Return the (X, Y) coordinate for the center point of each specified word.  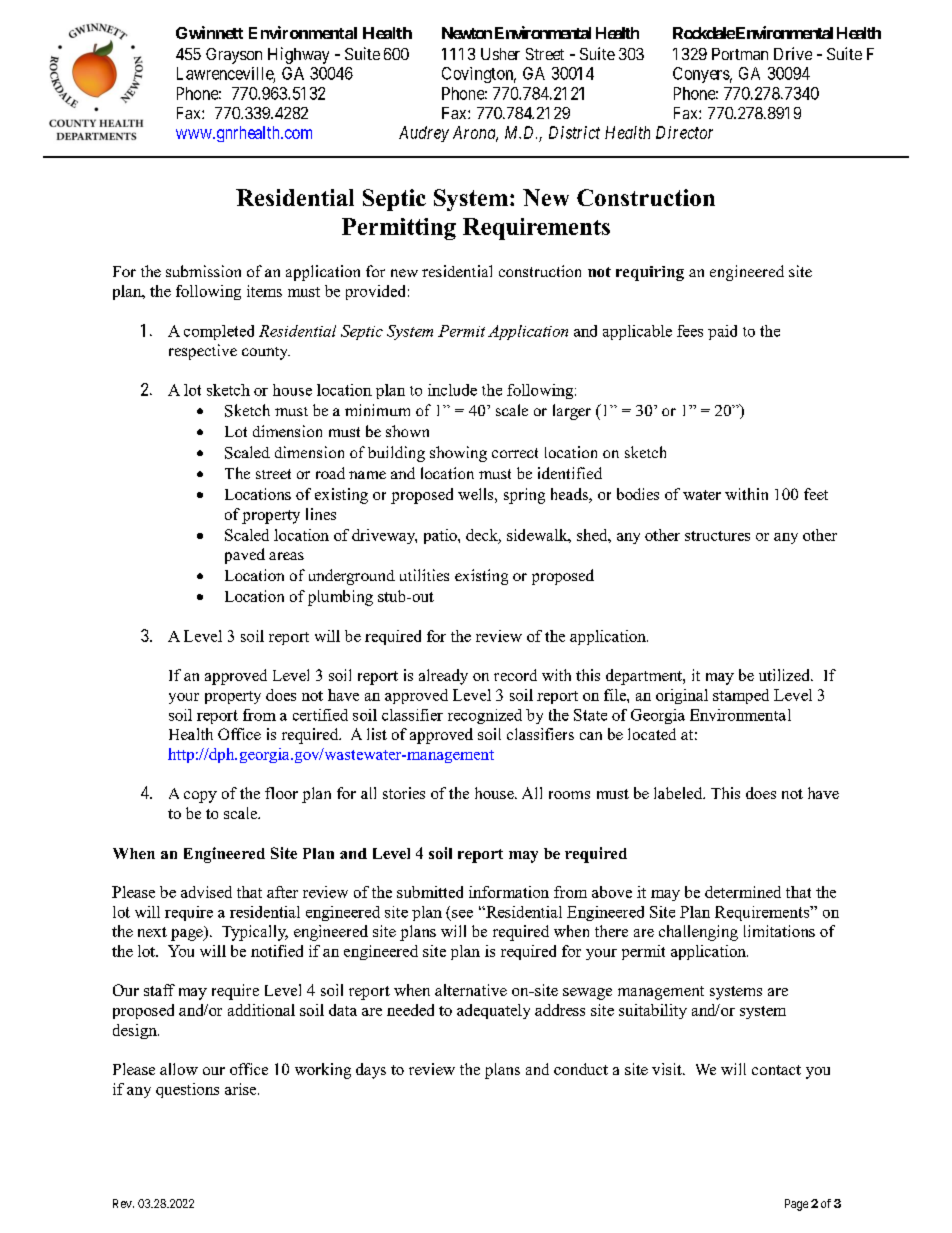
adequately (493, 1011)
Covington (479, 75)
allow (179, 1069)
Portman (740, 54)
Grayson (234, 56)
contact (776, 1070)
